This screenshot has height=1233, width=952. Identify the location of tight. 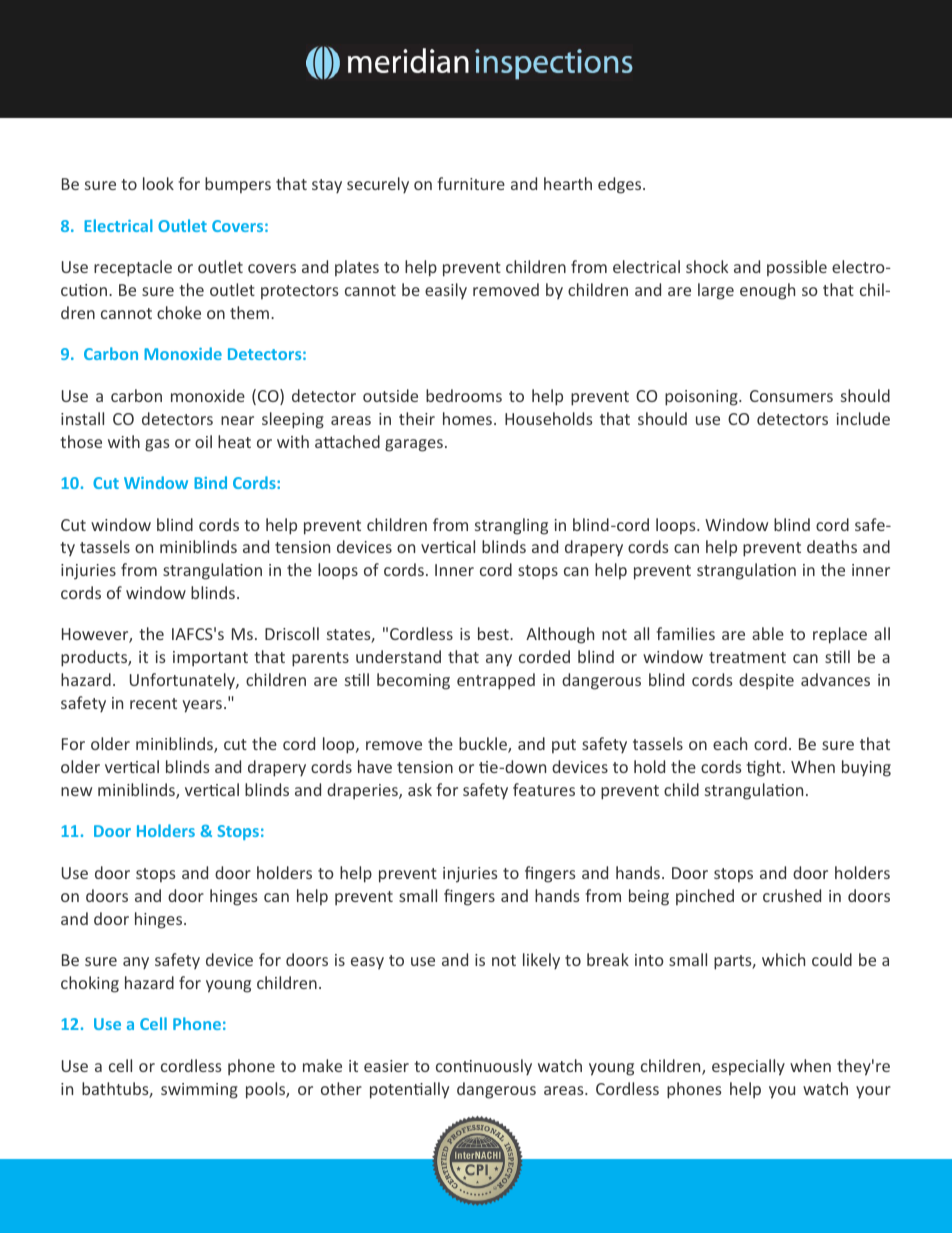
(765, 768).
